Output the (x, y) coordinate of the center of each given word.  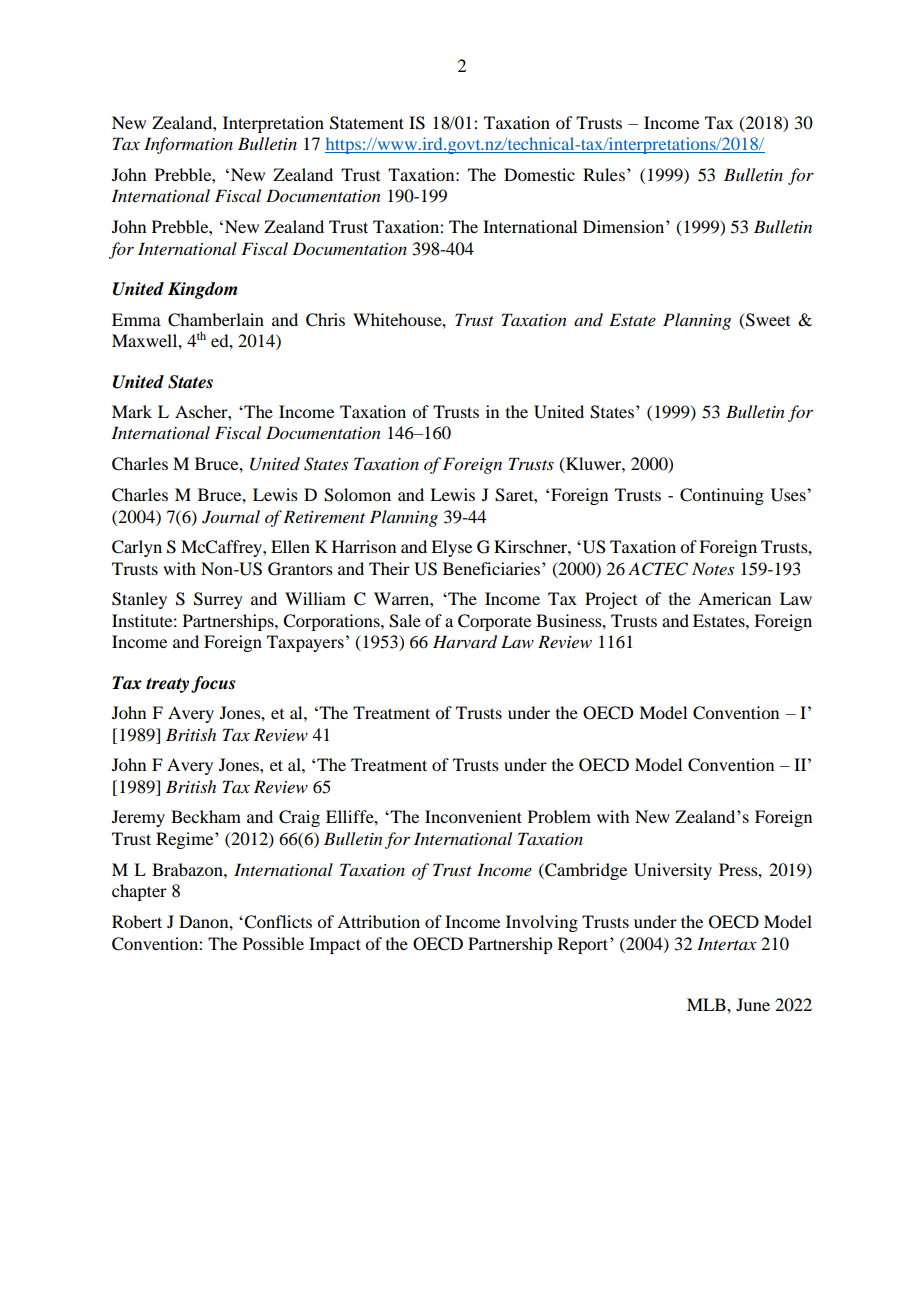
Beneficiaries (491, 568)
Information (188, 145)
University (673, 871)
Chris (325, 320)
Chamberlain (216, 320)
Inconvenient (473, 816)
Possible (273, 943)
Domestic (539, 174)
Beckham (206, 816)
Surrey (218, 600)
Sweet (767, 320)
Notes (713, 568)
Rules (605, 174)
